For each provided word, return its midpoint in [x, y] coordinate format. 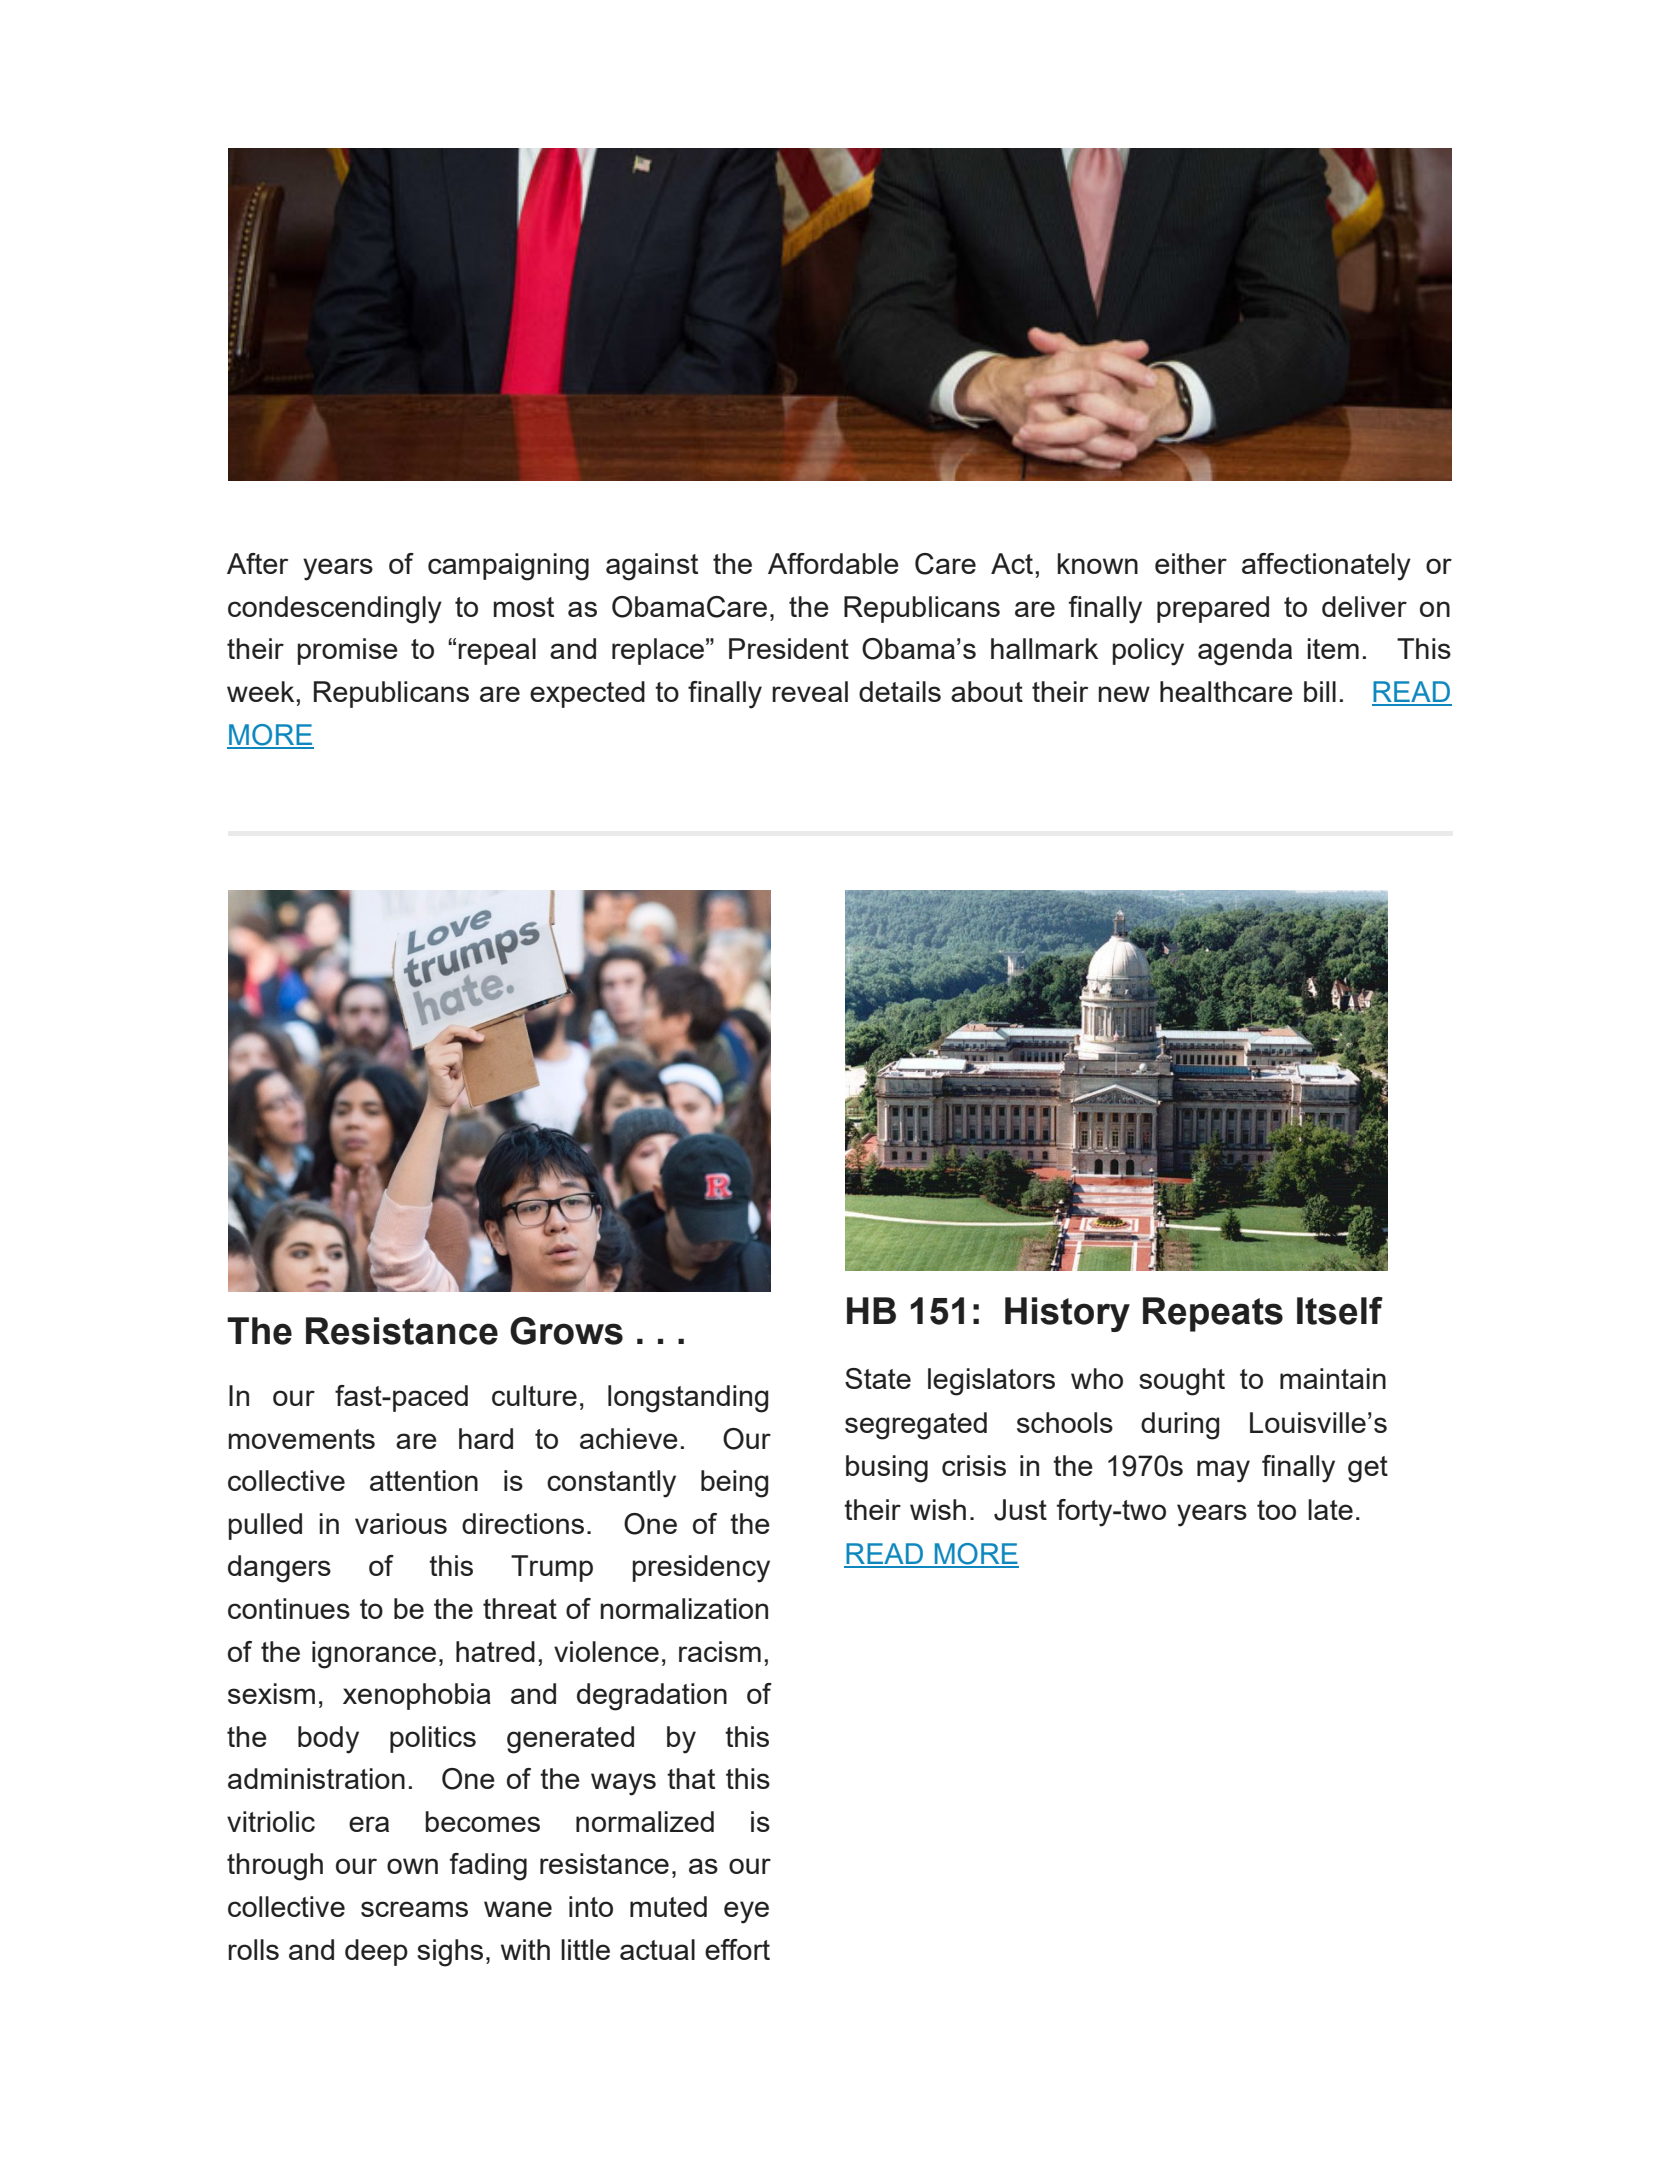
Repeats [1213, 1314]
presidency [701, 1569]
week [262, 691]
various [401, 1523]
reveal [810, 691]
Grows [566, 1331]
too [1276, 1510]
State [878, 1378]
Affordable [833, 563]
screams [414, 1909]
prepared [1213, 609]
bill [1320, 691]
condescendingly [335, 610]
